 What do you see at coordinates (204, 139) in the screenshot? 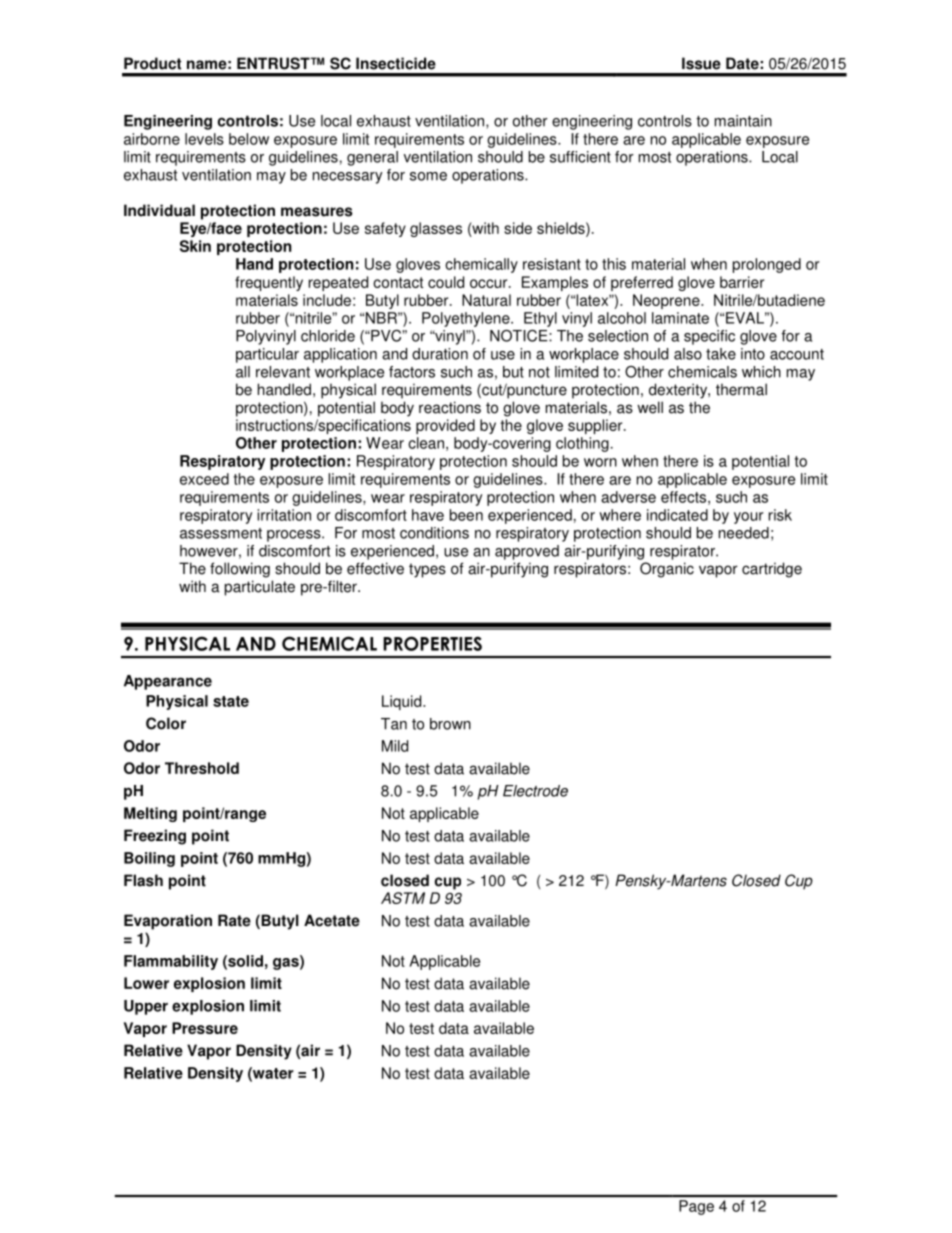
I see `levels` at bounding box center [204, 139].
